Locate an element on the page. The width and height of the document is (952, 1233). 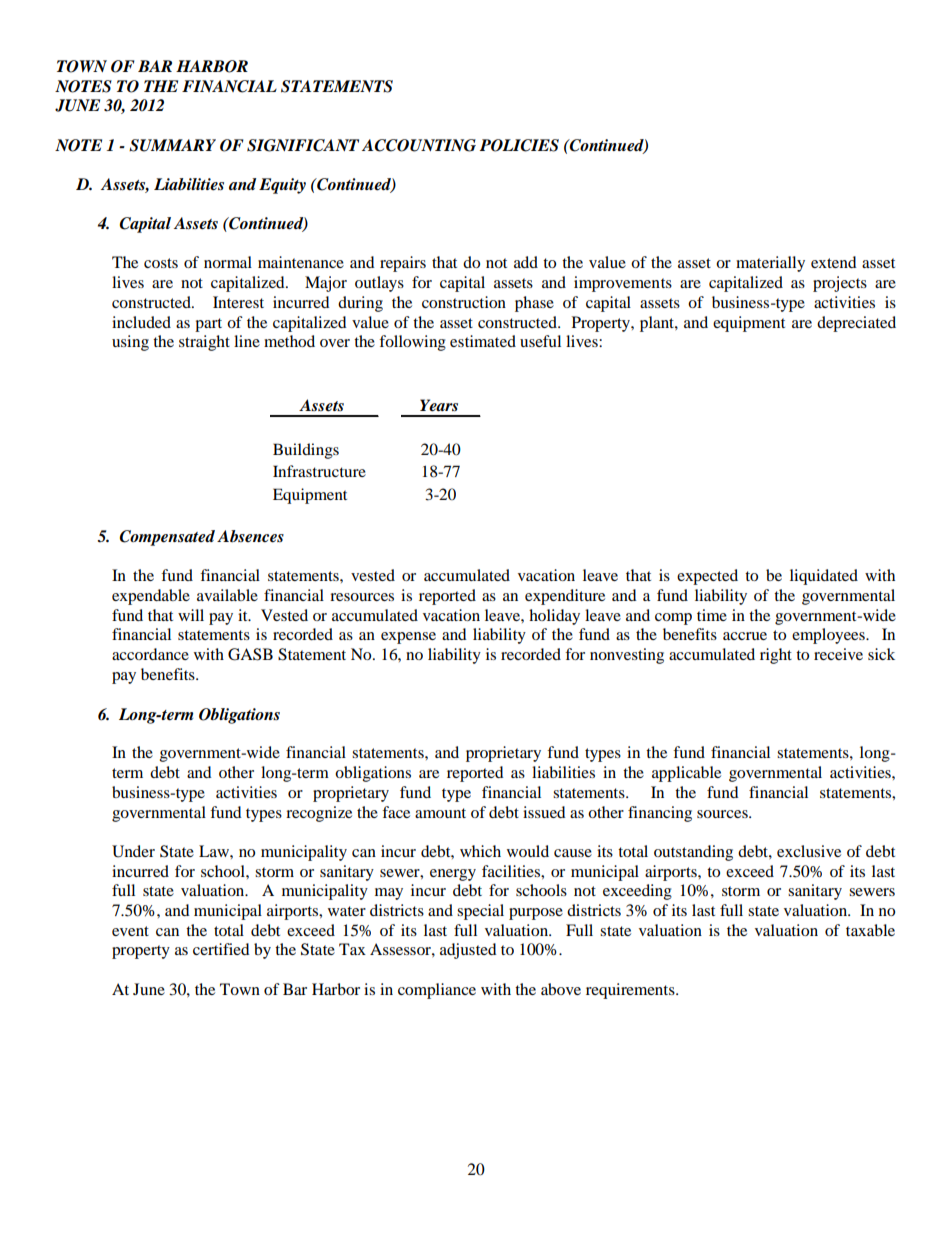
accordance is located at coordinates (150, 654).
